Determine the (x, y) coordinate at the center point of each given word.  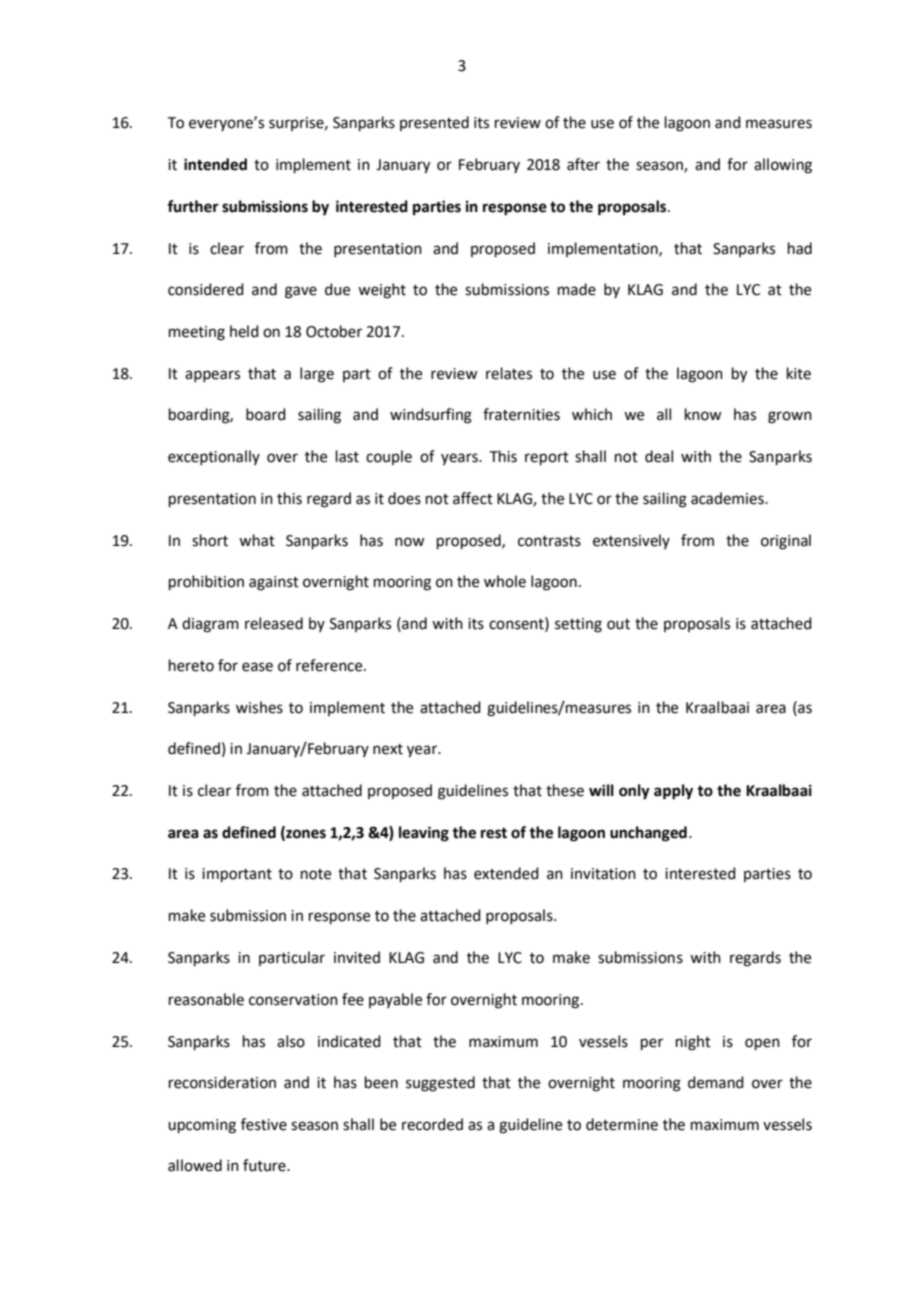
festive (264, 1124)
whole (505, 581)
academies (728, 498)
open (762, 1044)
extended (506, 873)
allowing (783, 166)
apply (673, 792)
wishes (259, 707)
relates (509, 373)
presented (434, 123)
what (257, 540)
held (244, 331)
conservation (293, 1000)
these (565, 790)
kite (799, 373)
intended (215, 164)
